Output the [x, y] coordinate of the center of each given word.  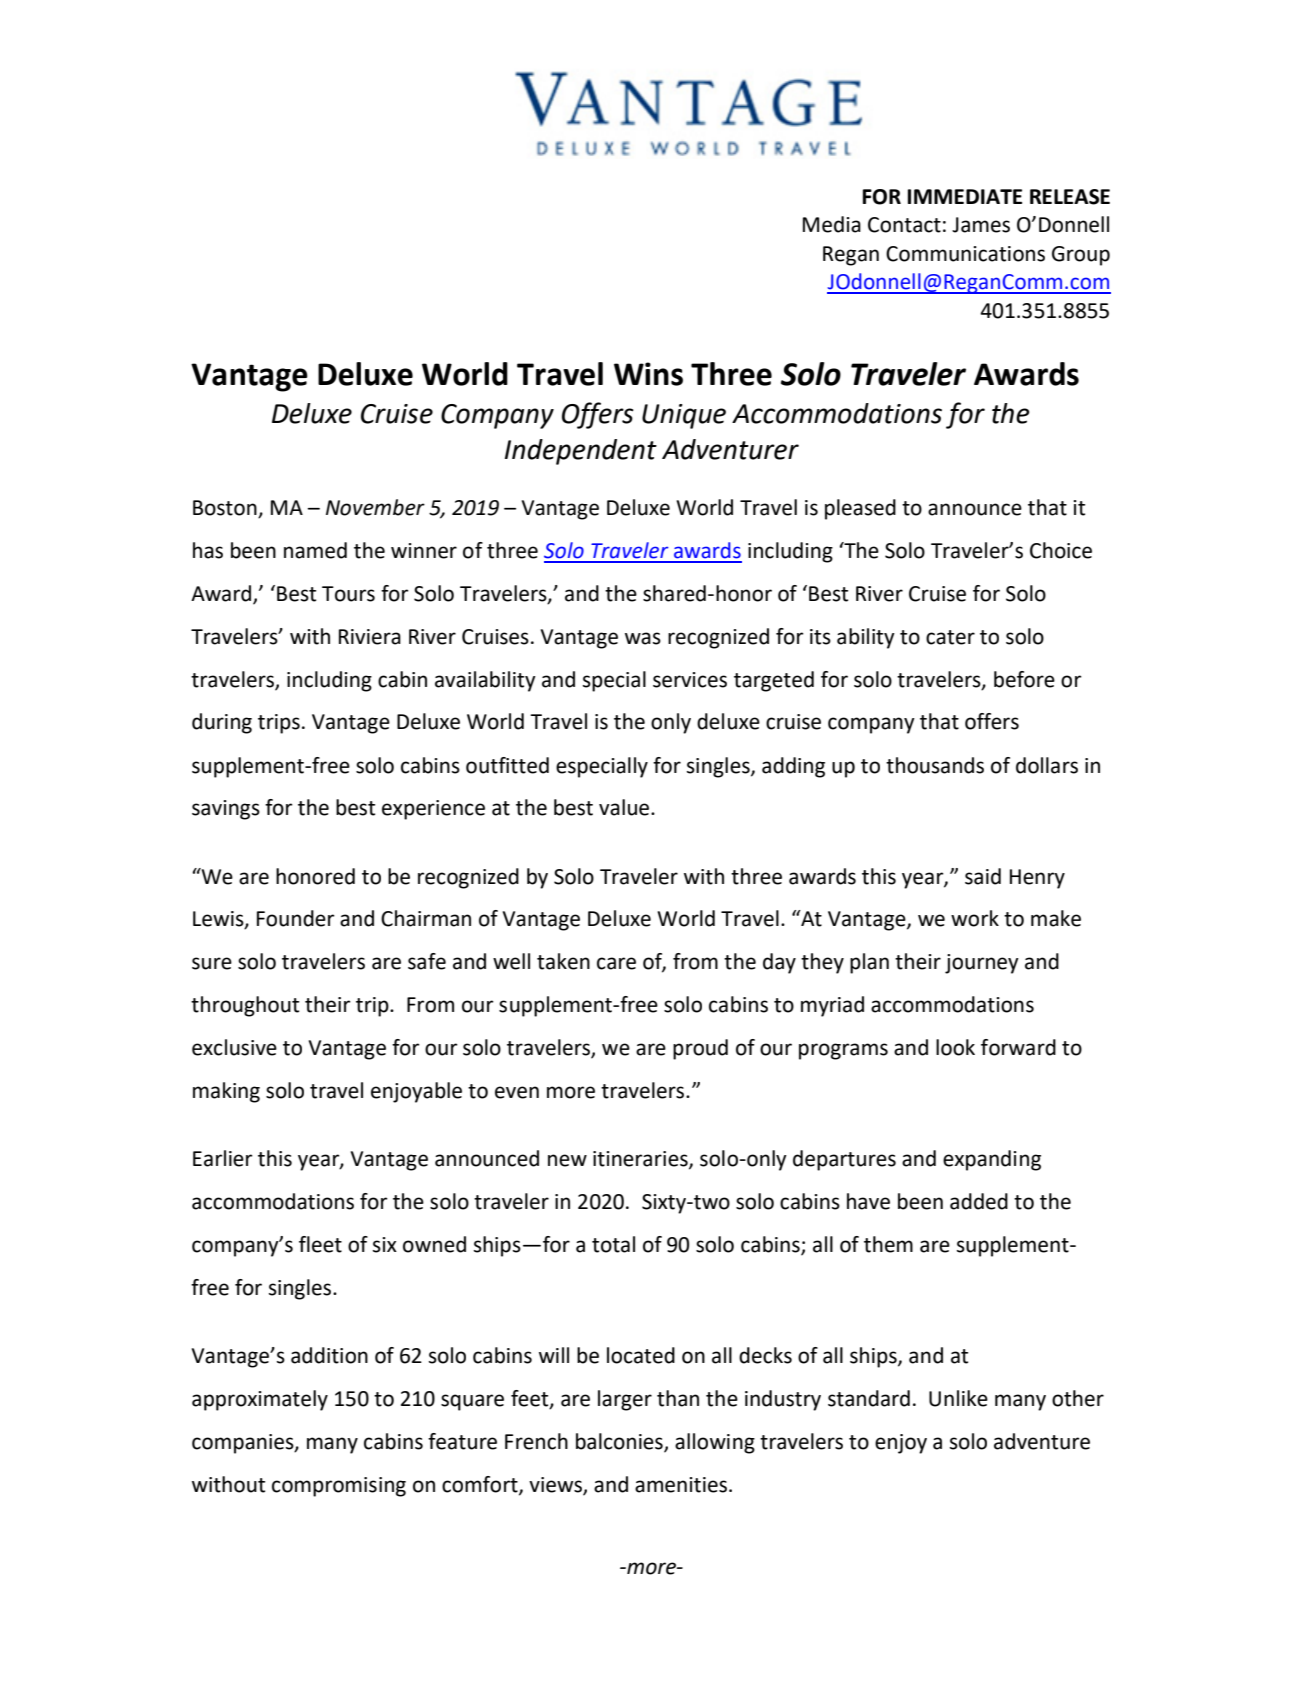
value [625, 807]
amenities [682, 1485]
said [983, 876]
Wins [648, 374]
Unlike [958, 1398]
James [981, 225]
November [375, 507]
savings [226, 810]
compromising [339, 1487]
